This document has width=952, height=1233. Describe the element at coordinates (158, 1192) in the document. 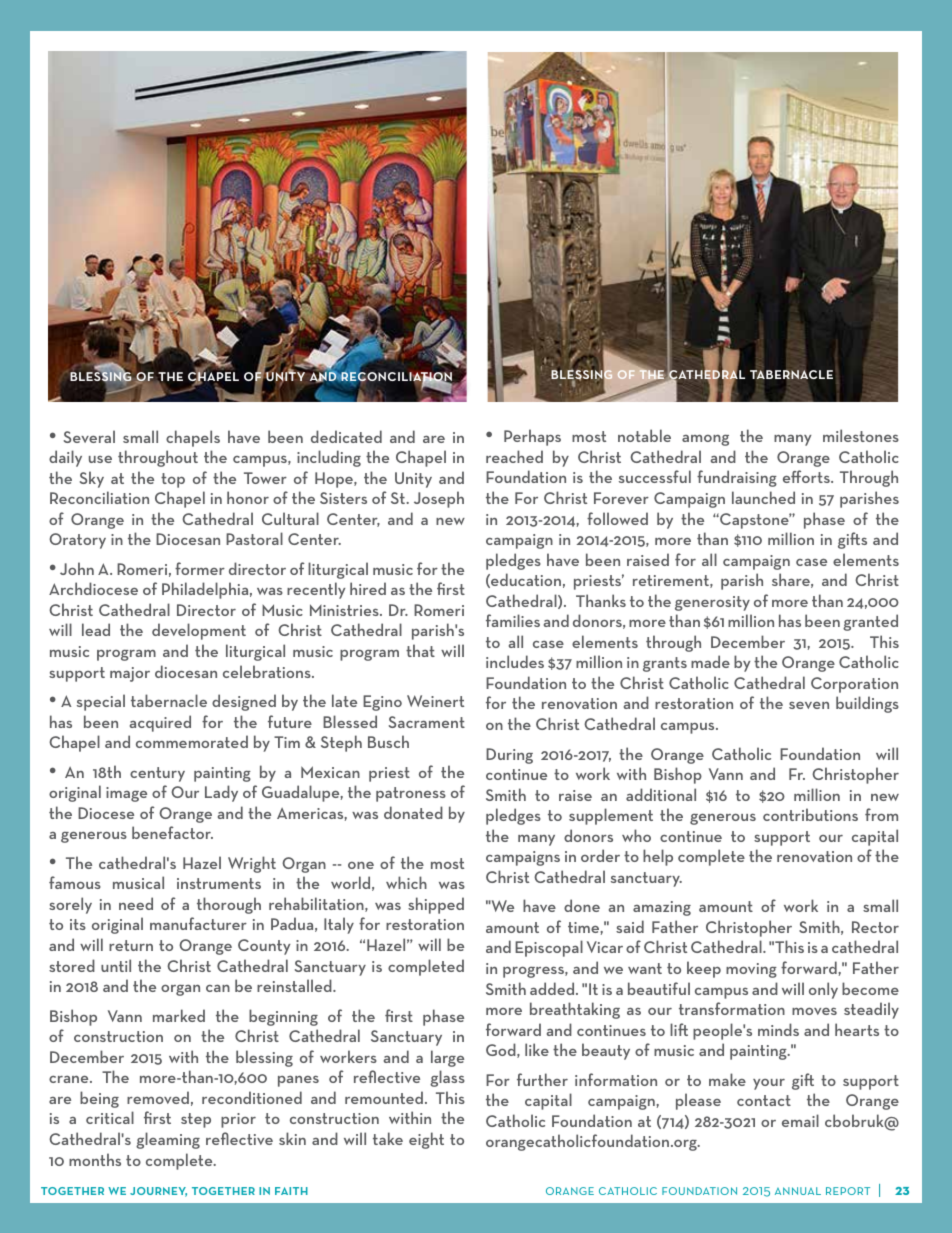

I see `journey` at that location.
